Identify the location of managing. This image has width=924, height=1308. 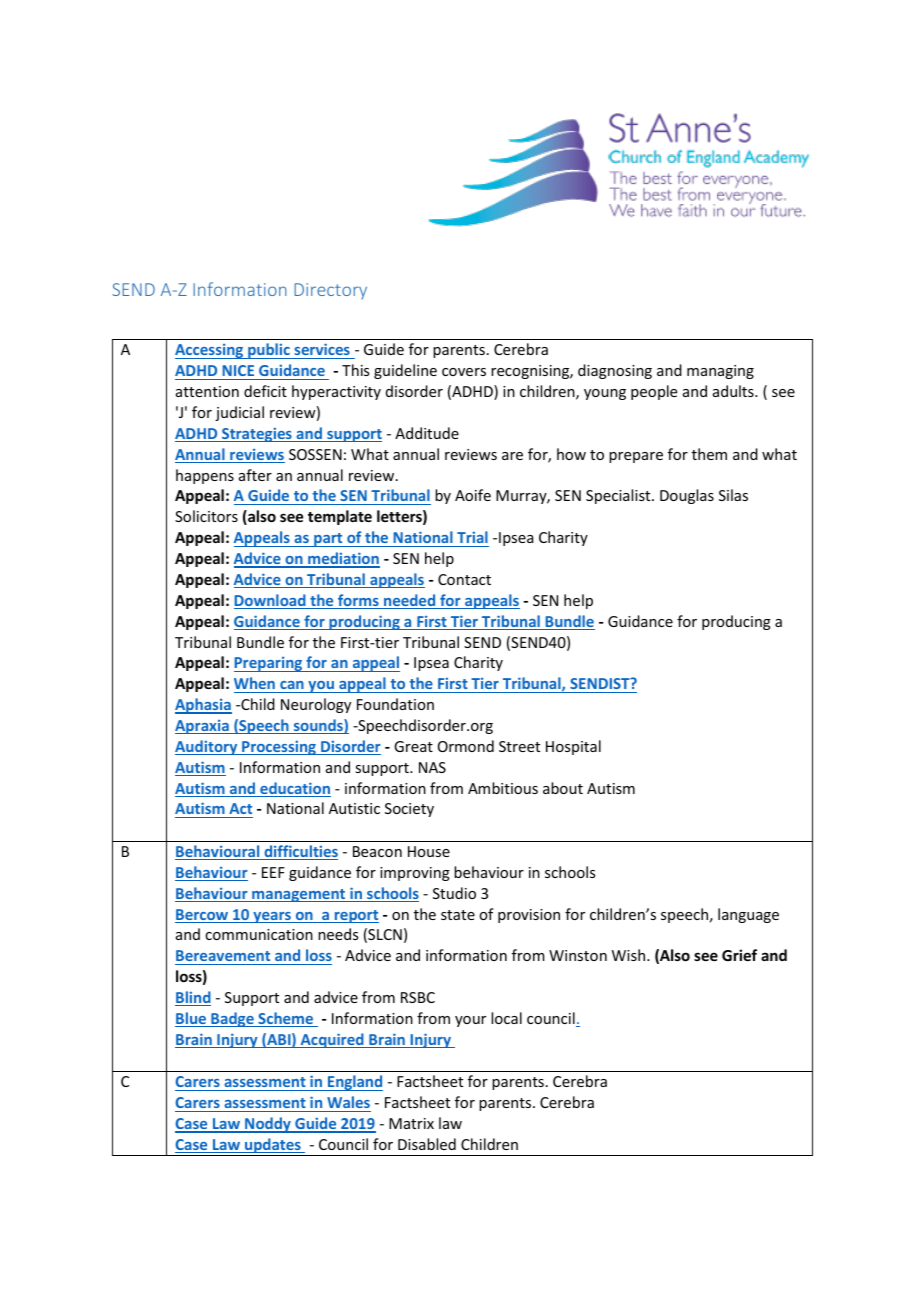
(720, 372).
